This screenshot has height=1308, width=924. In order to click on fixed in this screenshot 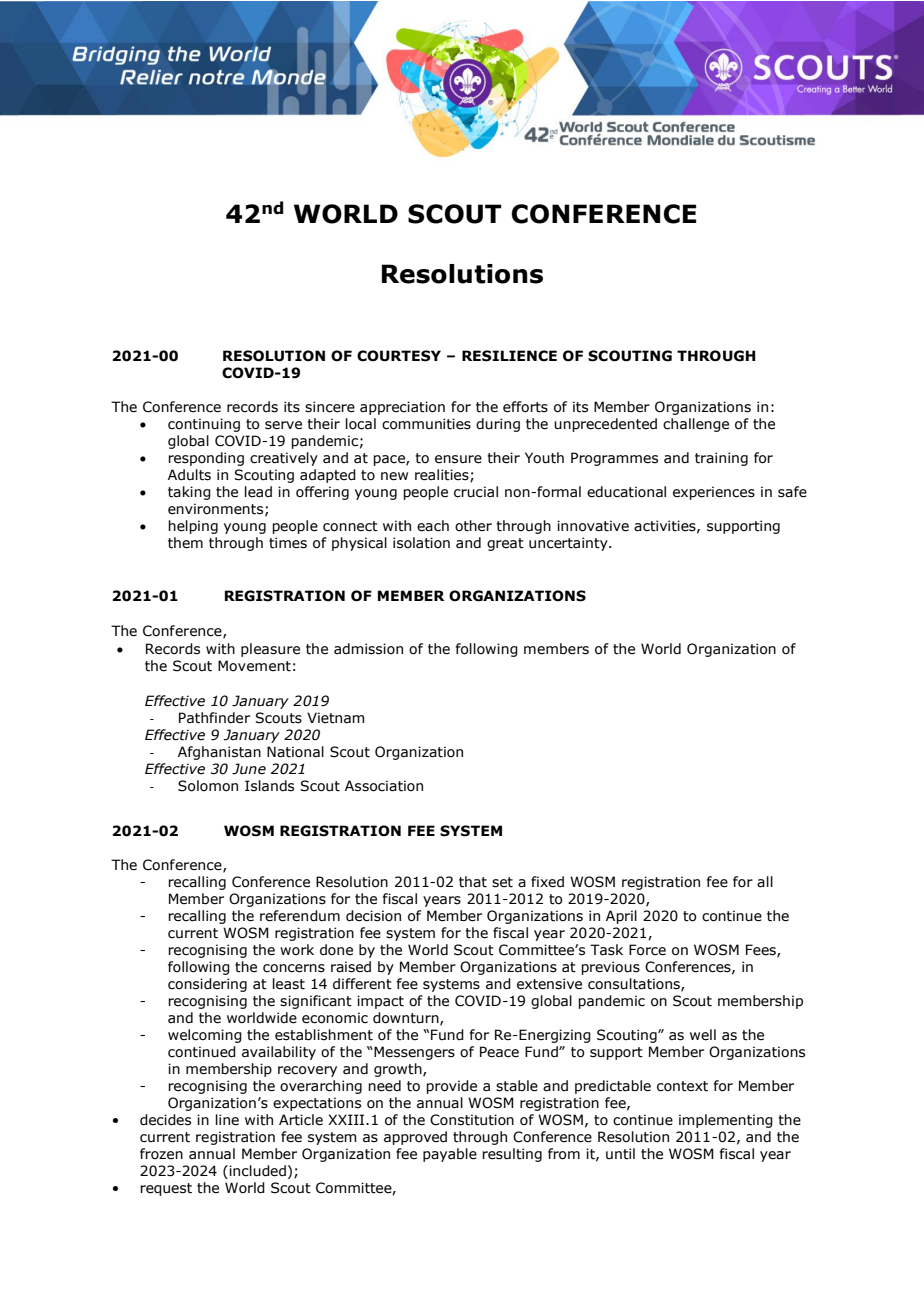, I will do `click(547, 882)`.
